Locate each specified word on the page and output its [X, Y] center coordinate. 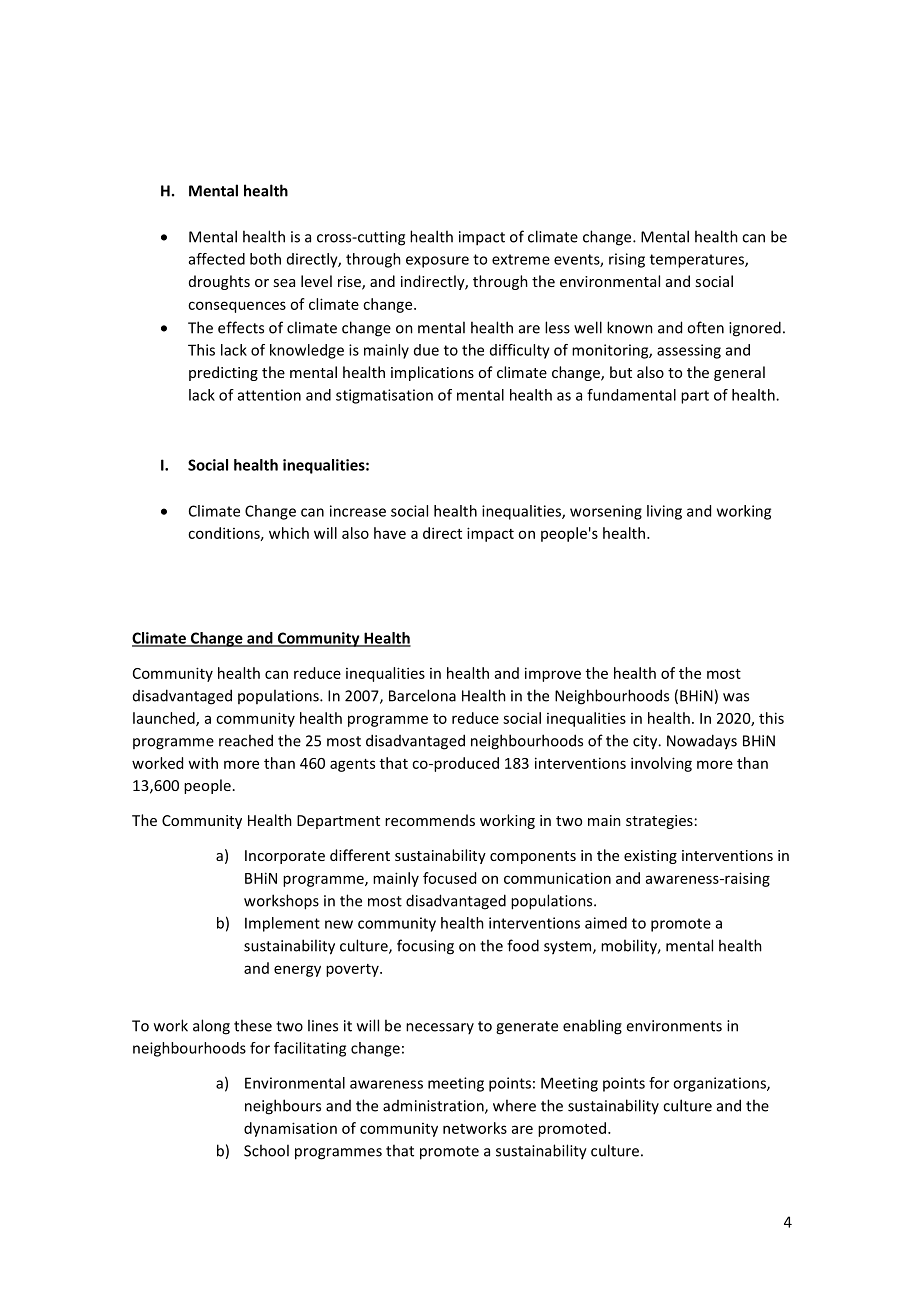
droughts [219, 282]
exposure [437, 262]
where [514, 1105]
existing [650, 857]
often [705, 327]
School [266, 1150]
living [664, 512]
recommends [430, 820]
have [390, 533]
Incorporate [285, 857]
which [289, 533]
